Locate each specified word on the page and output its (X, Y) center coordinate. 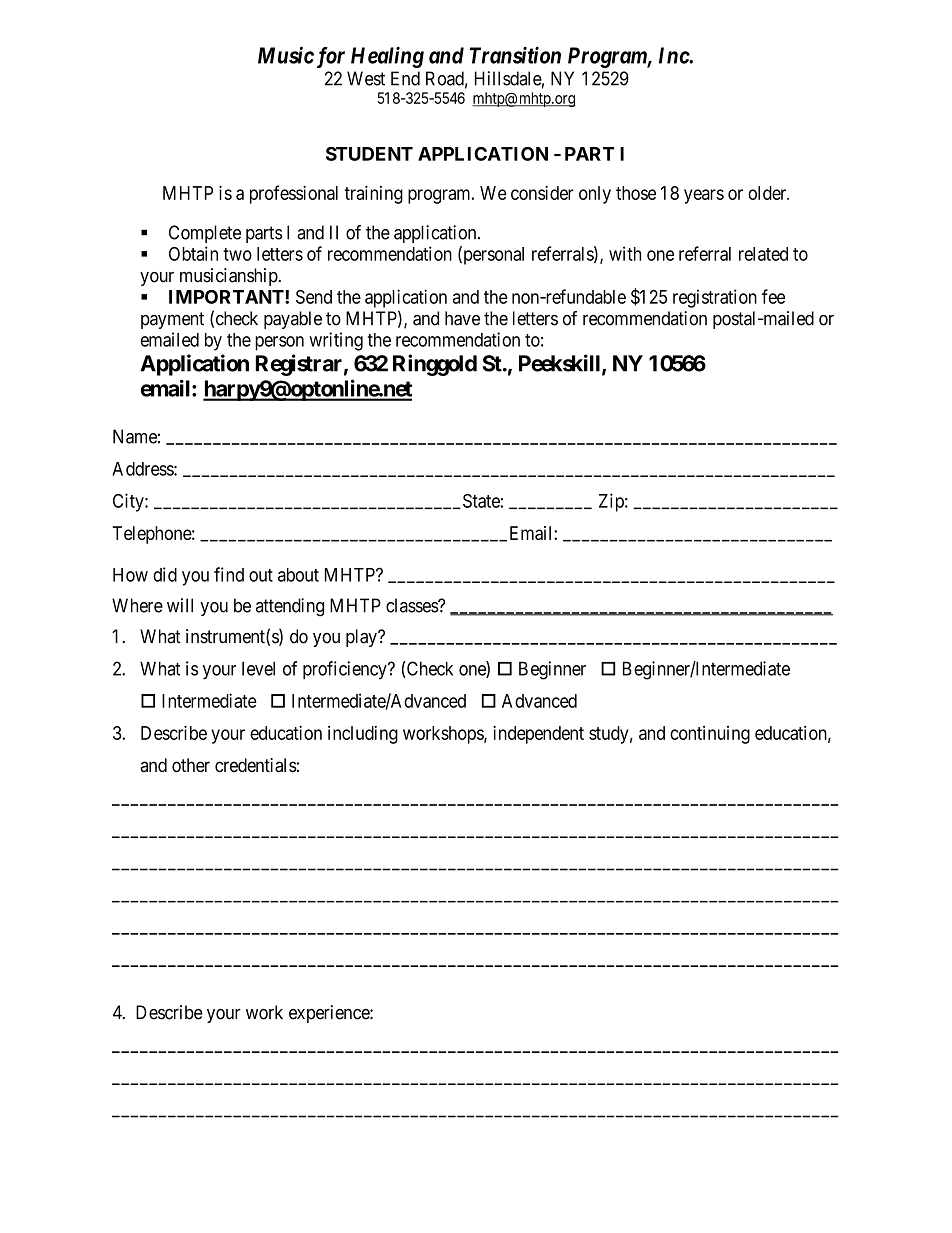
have (462, 318)
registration (715, 298)
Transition (515, 55)
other (191, 765)
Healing (387, 57)
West (366, 78)
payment (172, 320)
